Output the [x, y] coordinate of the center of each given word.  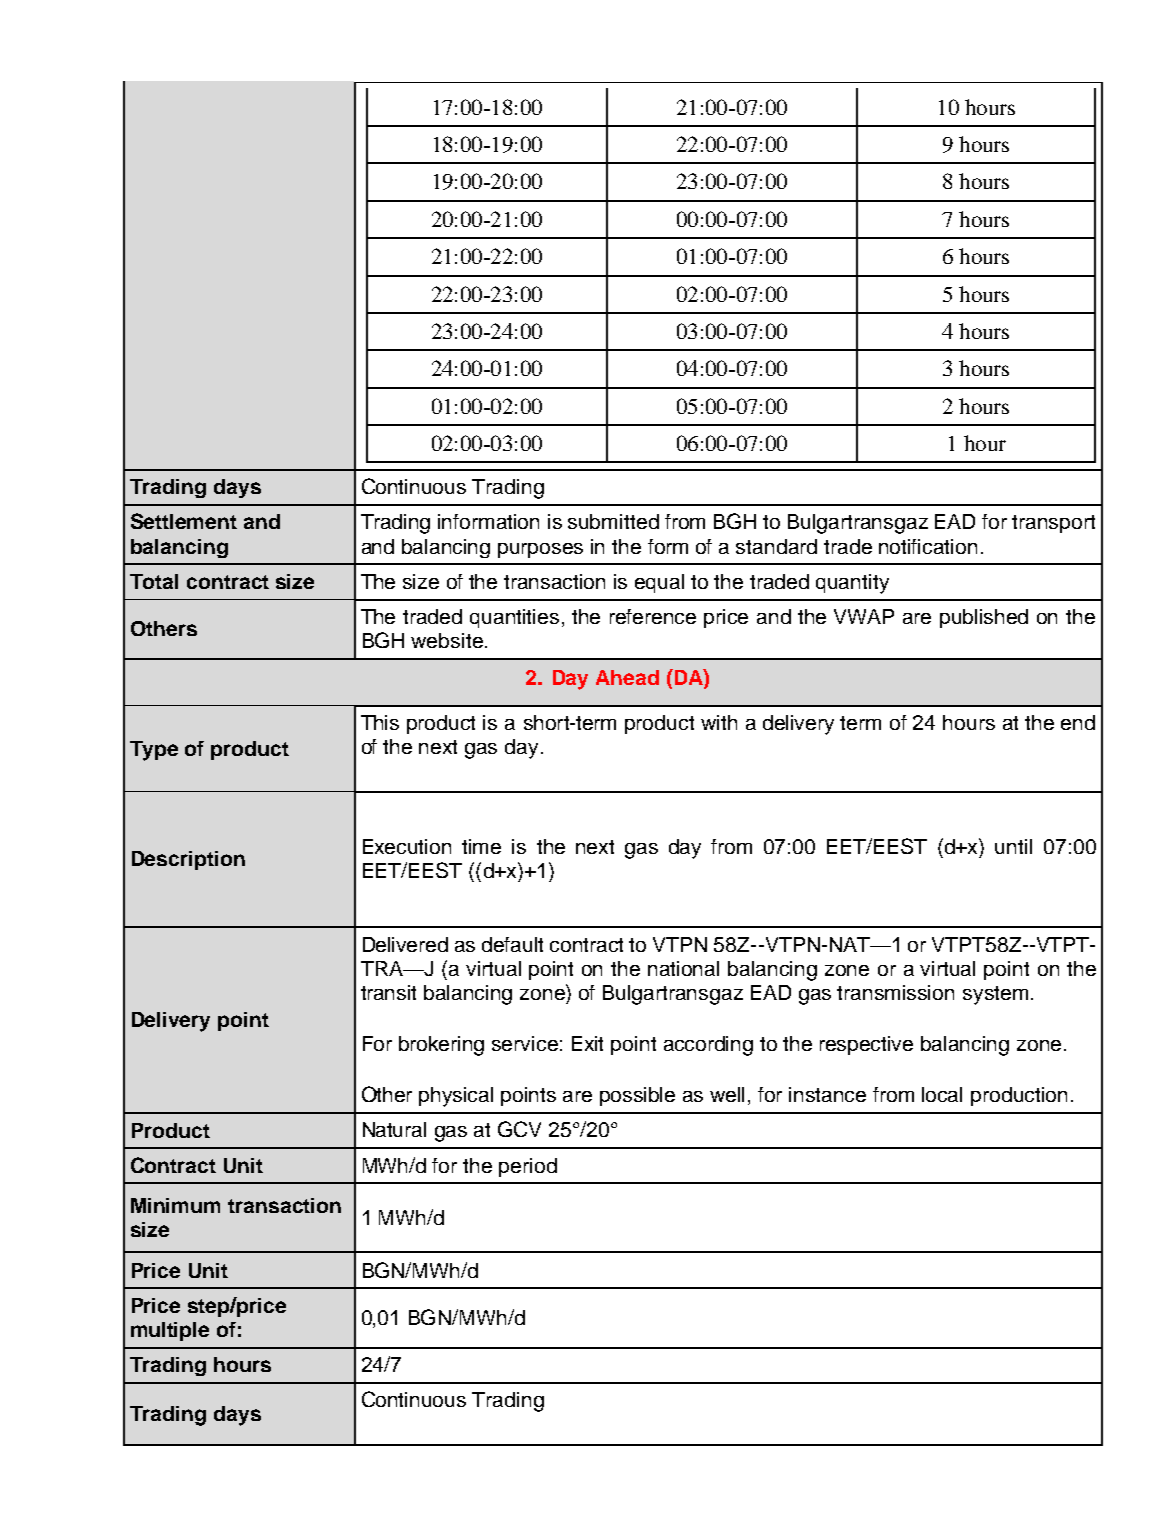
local [942, 1094]
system [995, 995]
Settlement [184, 521]
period [528, 1167]
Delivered [405, 944]
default [512, 944]
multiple [170, 1331]
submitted [613, 521]
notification [928, 546]
